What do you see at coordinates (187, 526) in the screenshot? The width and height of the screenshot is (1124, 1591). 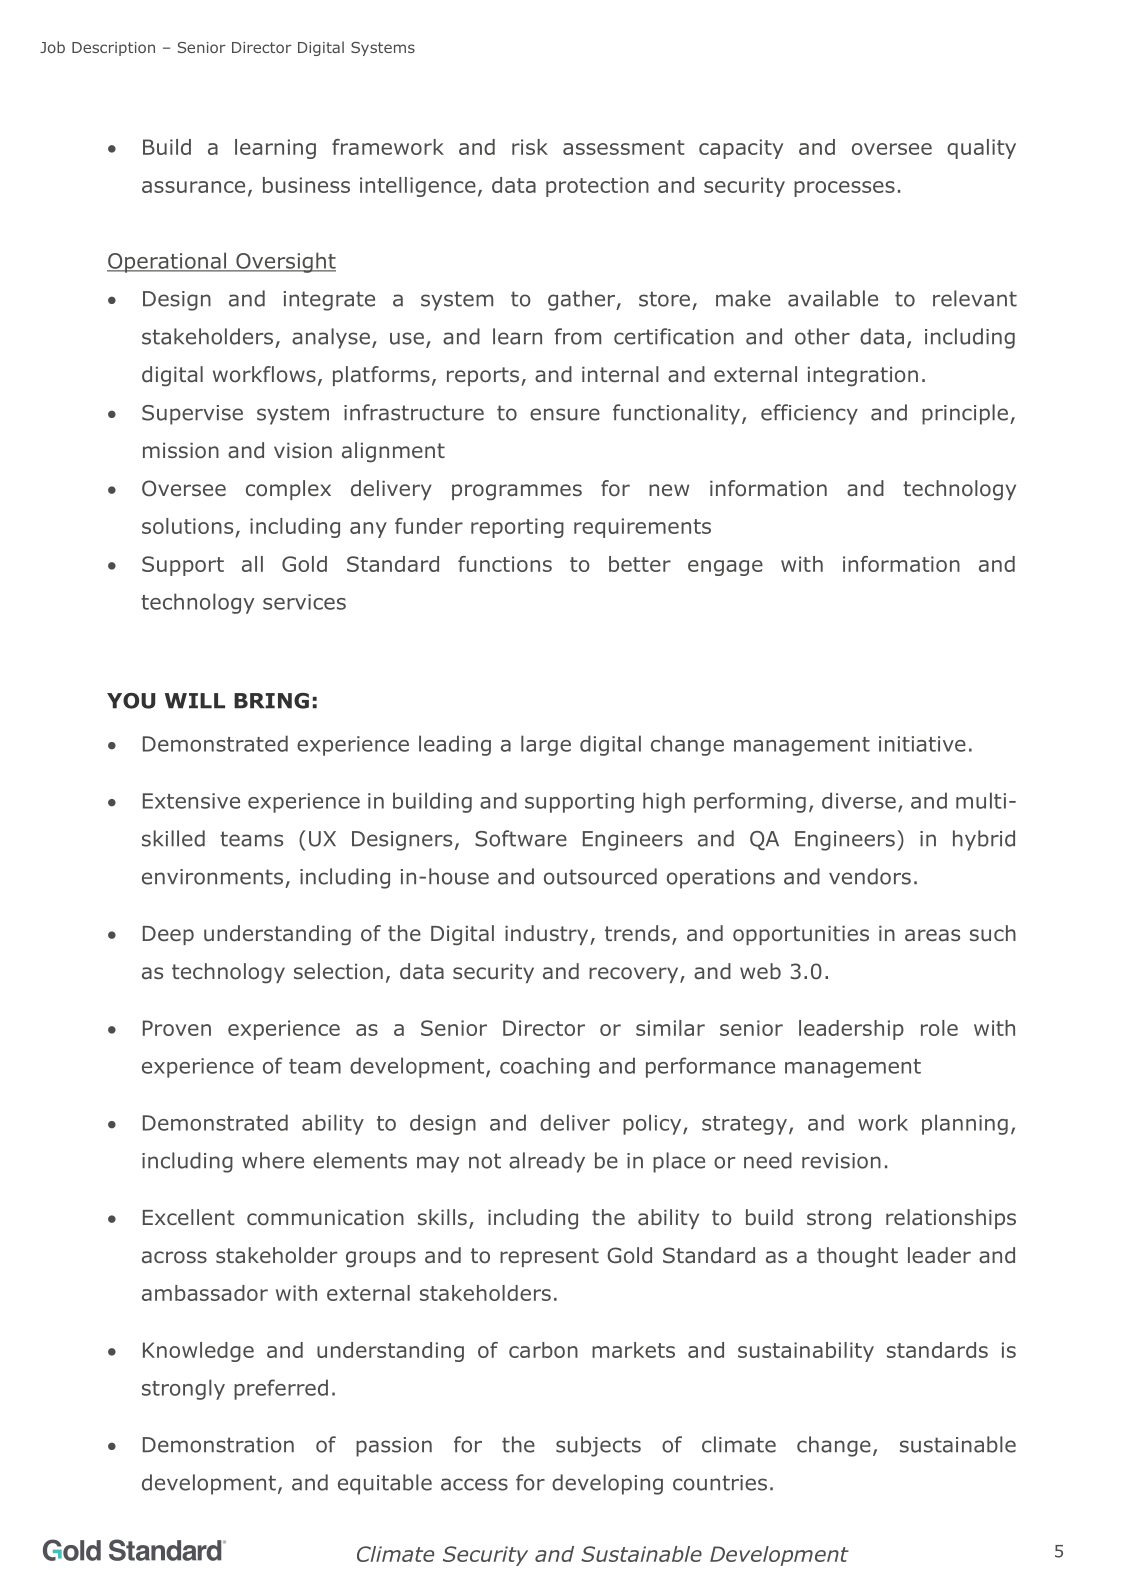 I see `solutions` at bounding box center [187, 526].
